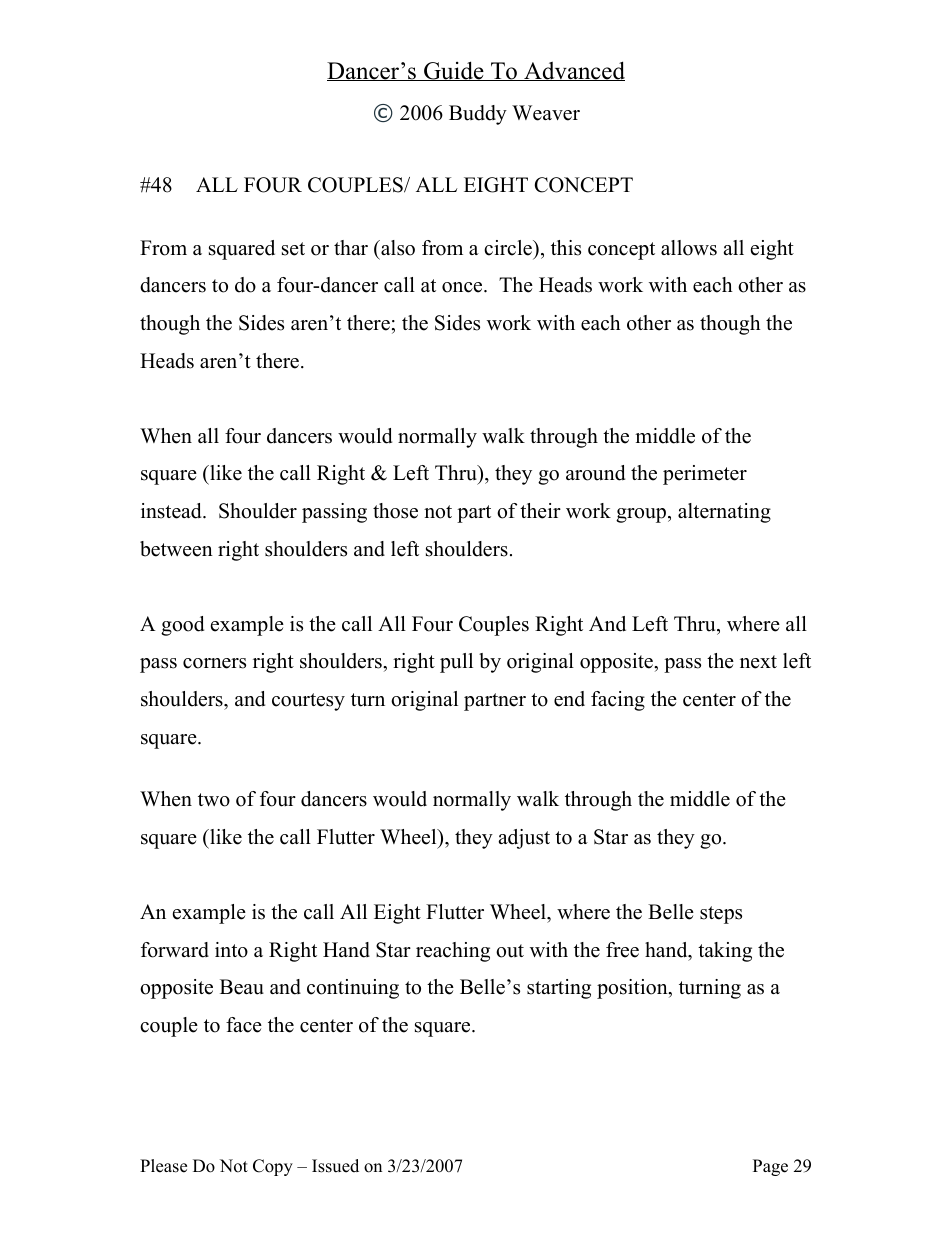  I want to click on corners, so click(214, 663).
